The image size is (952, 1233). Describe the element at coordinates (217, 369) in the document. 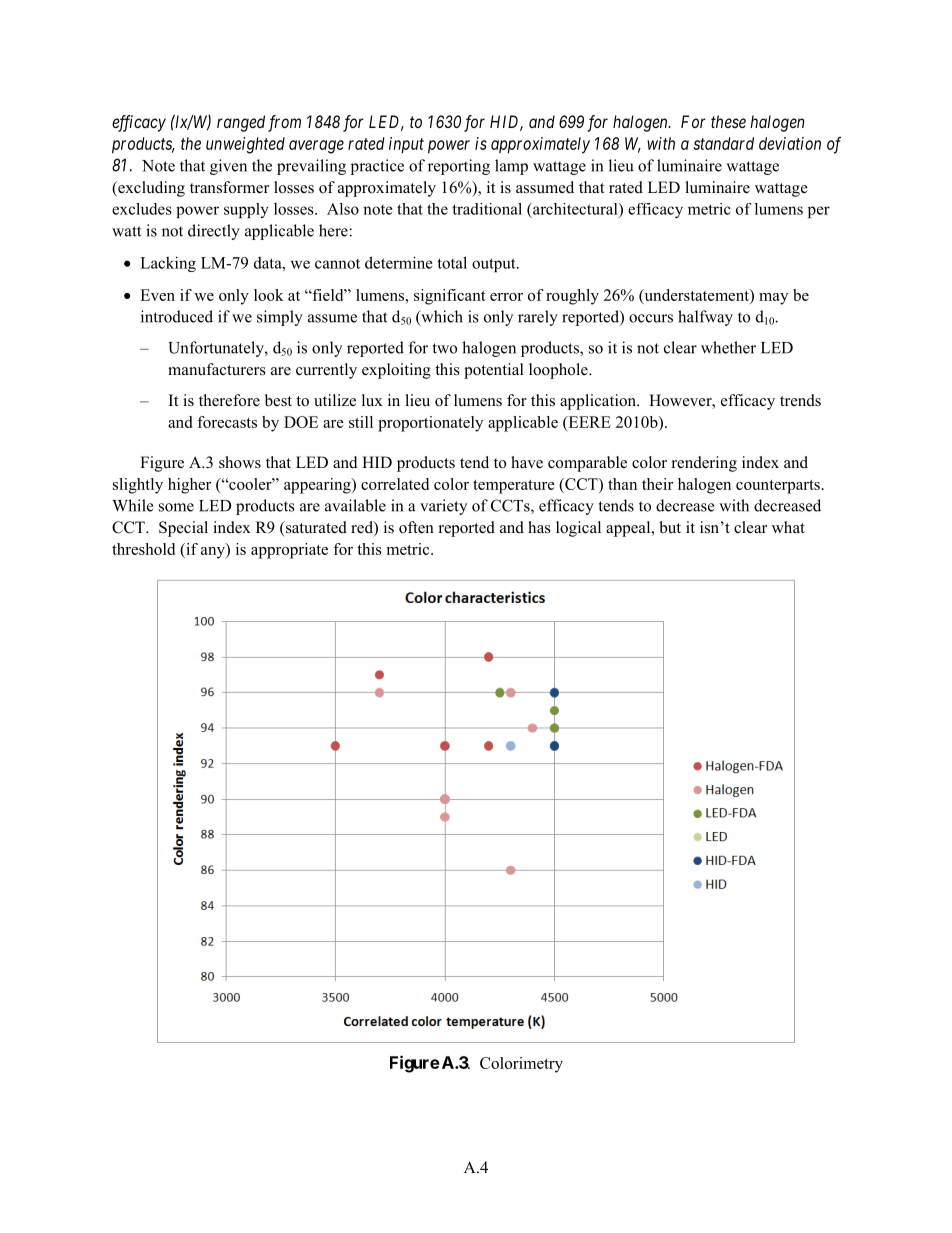

I see `manufacturers` at that location.
